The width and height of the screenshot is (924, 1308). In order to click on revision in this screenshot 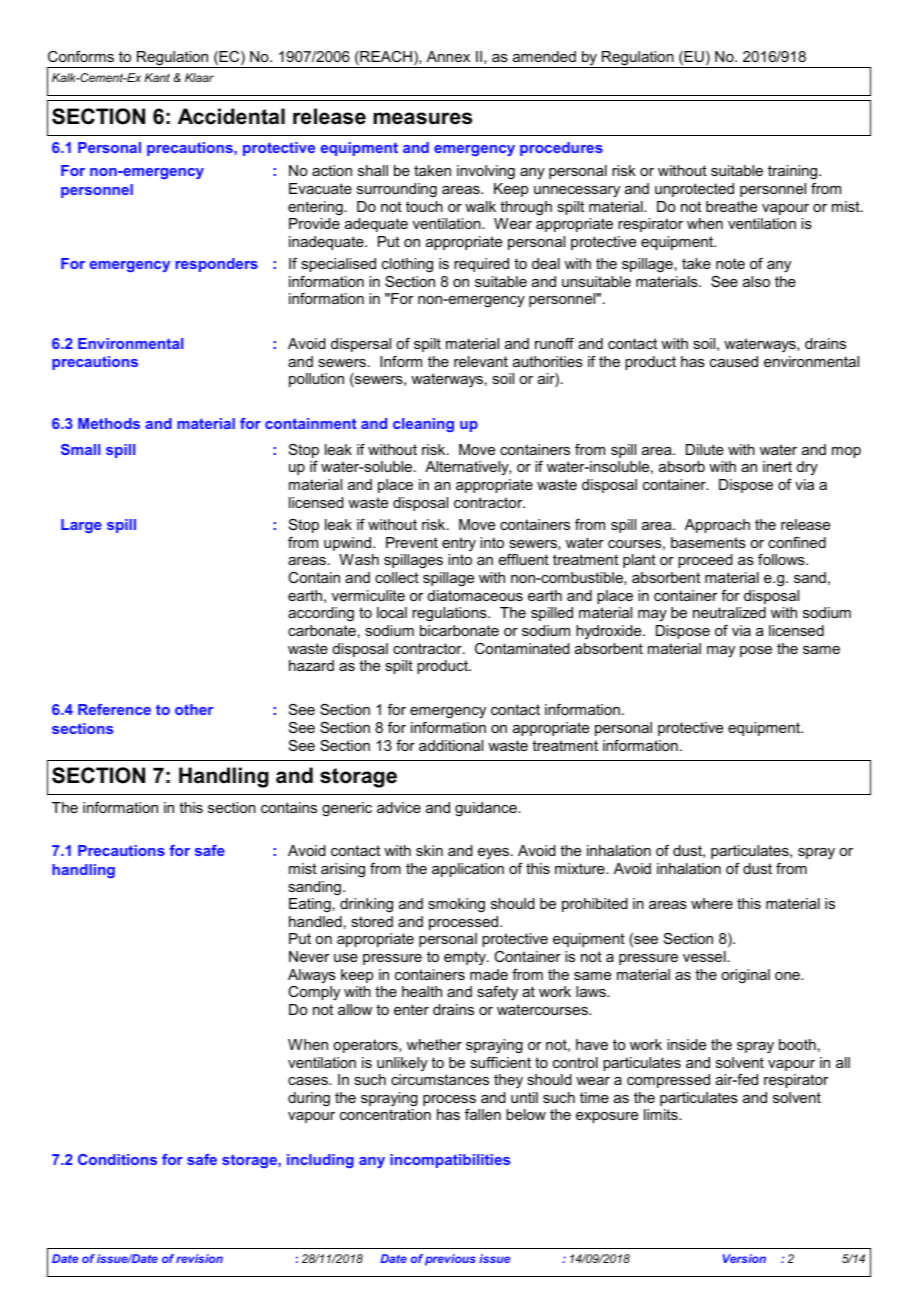, I will do `click(199, 1258)`.
